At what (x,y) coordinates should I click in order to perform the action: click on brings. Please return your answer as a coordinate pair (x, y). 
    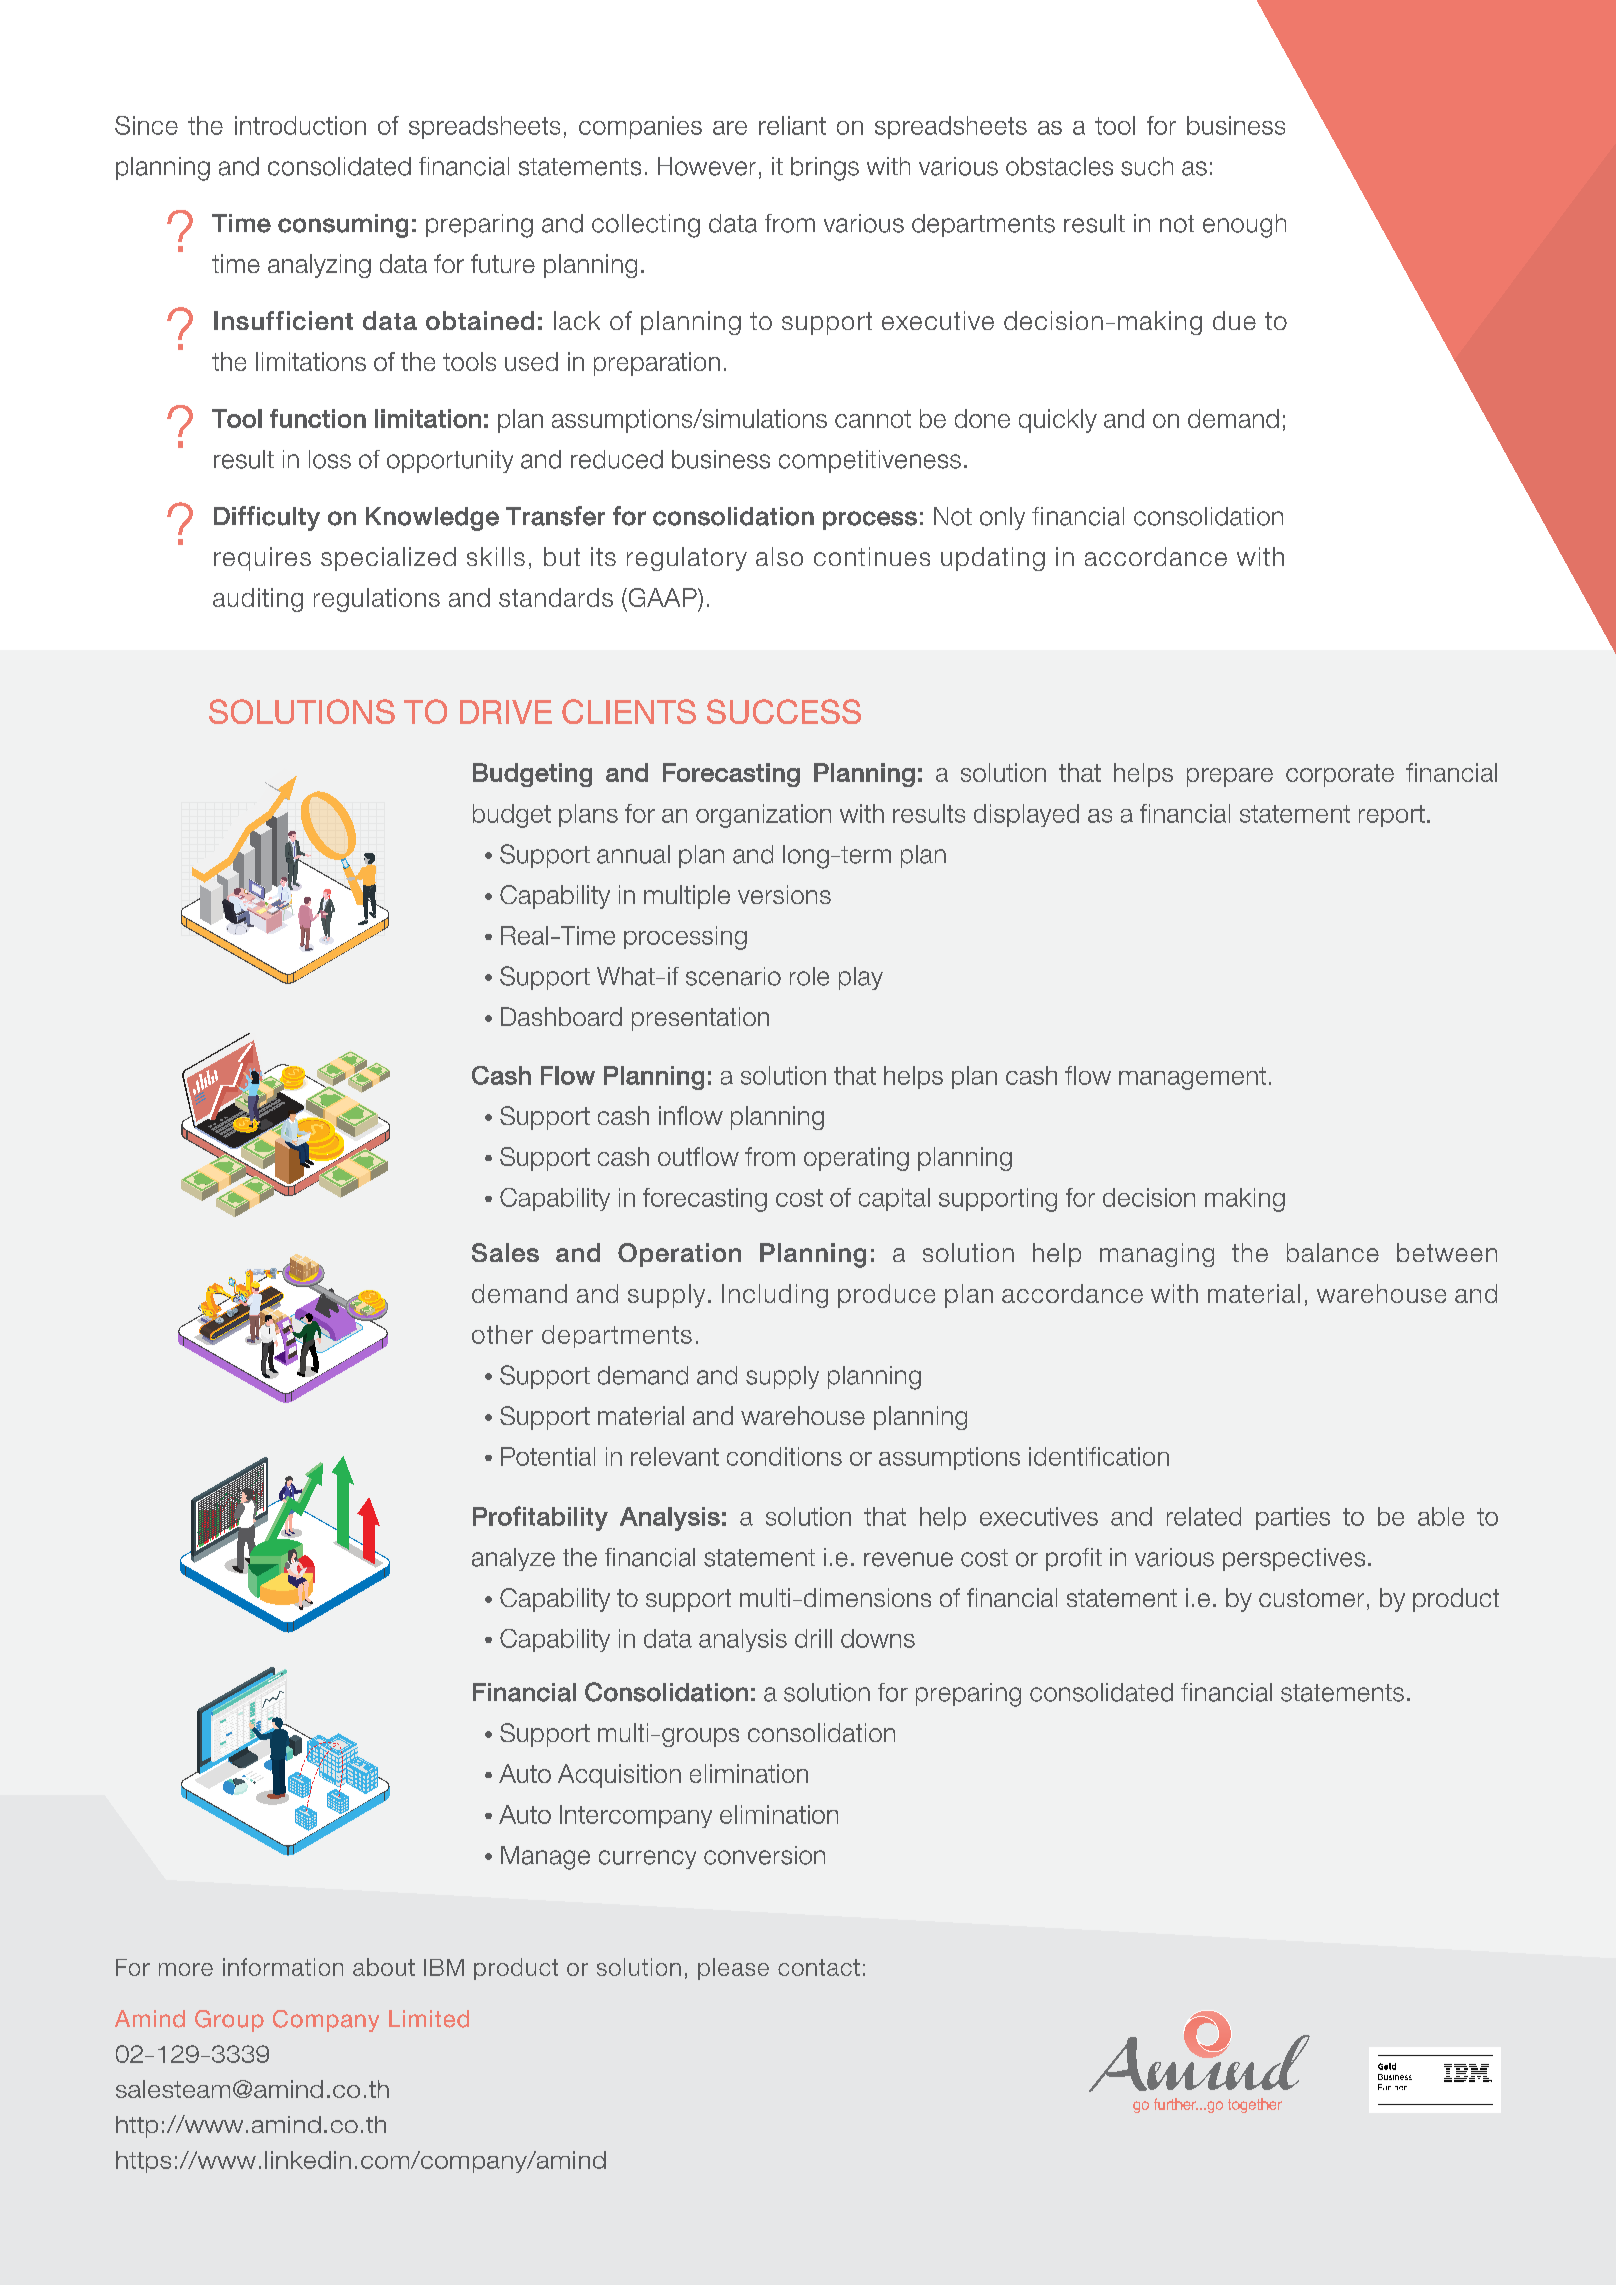
    Looking at the image, I should click on (825, 169).
